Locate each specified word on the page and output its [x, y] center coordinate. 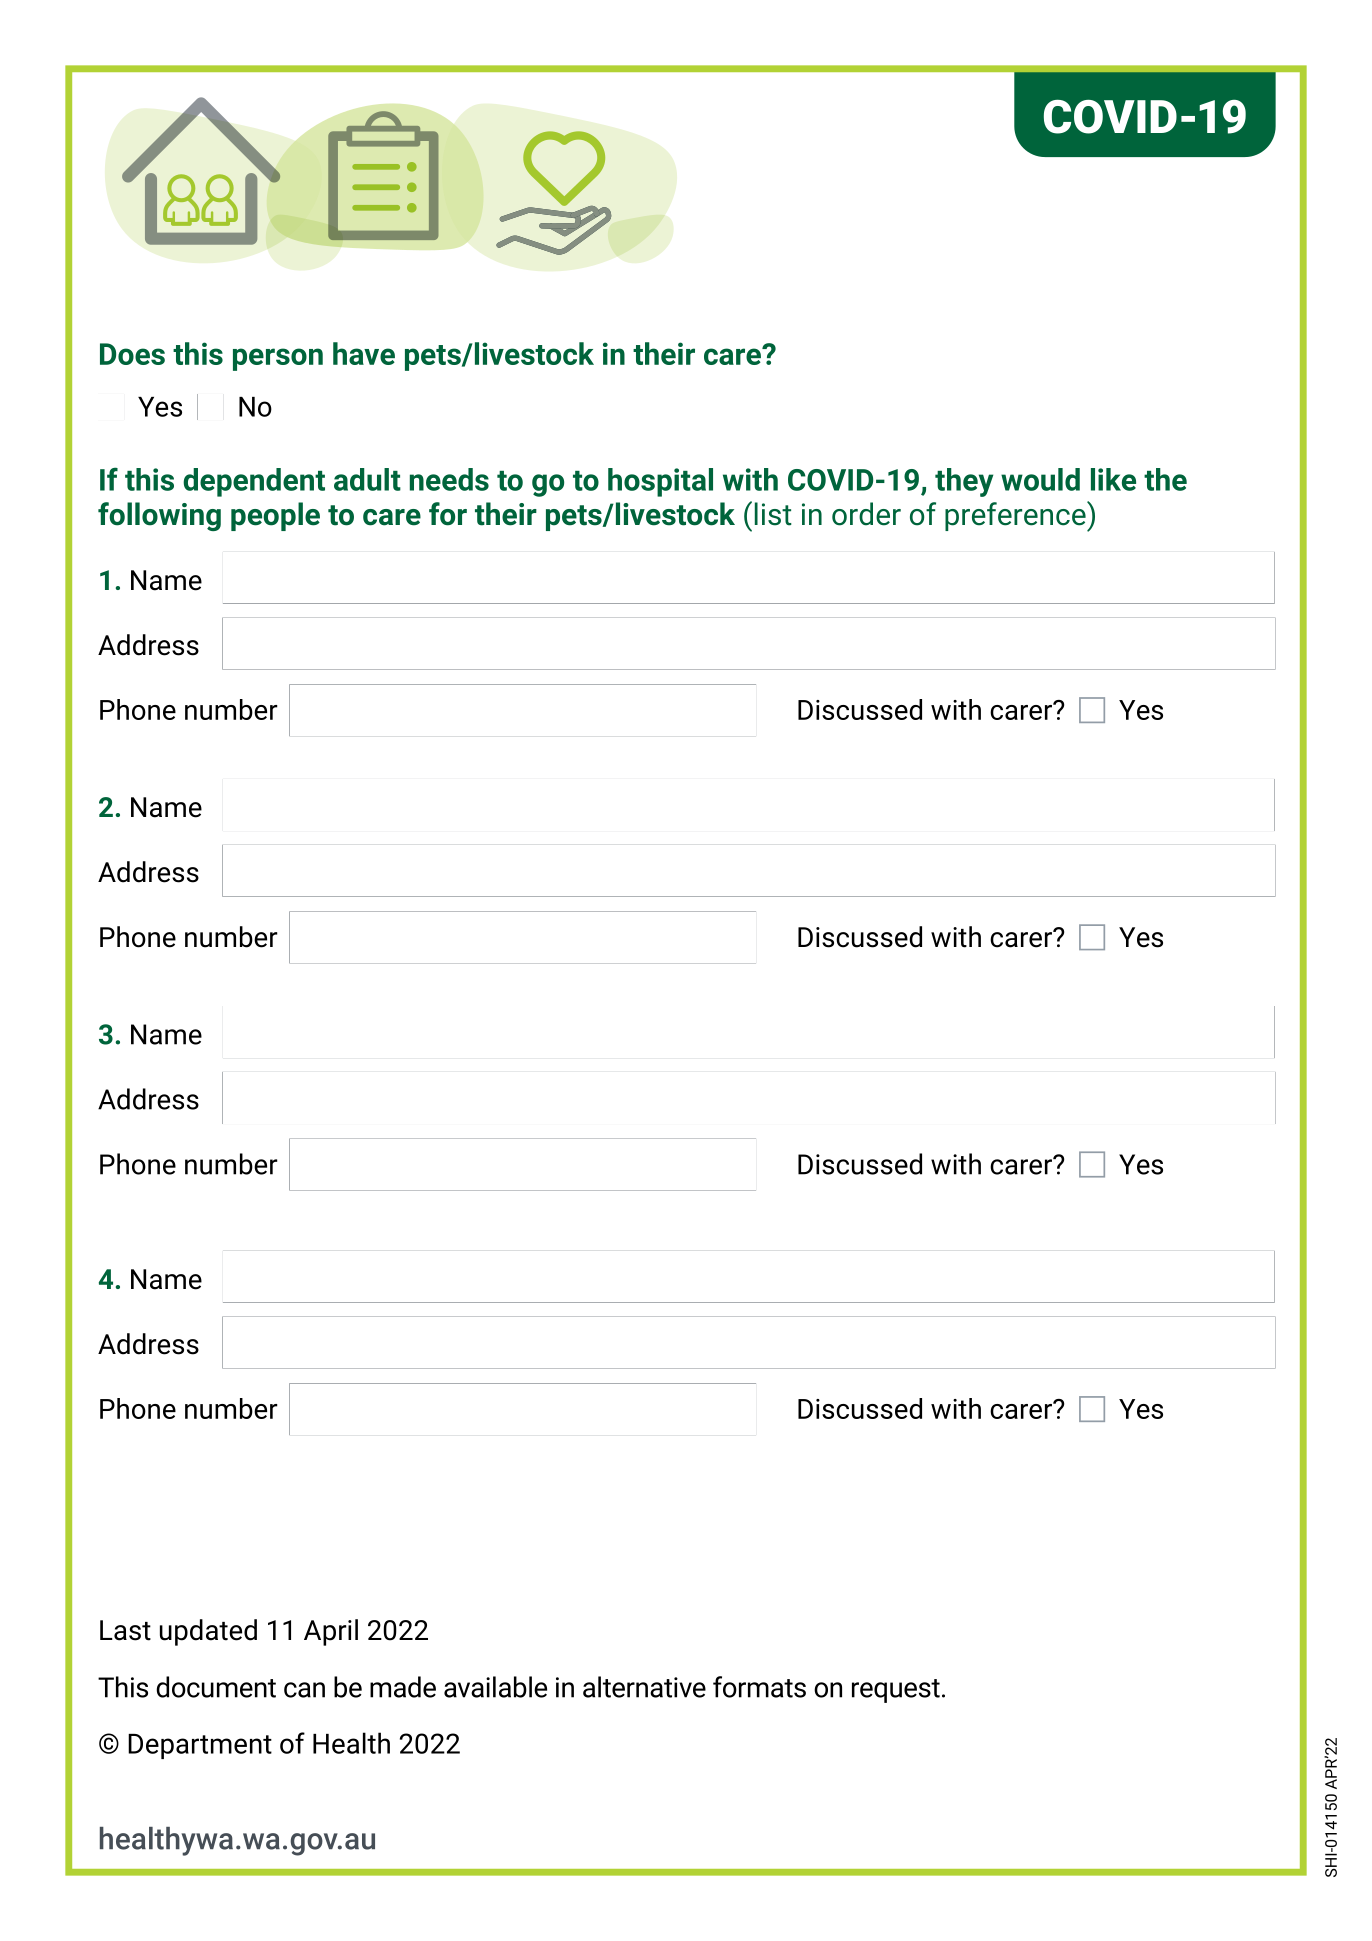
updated [208, 1632]
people [275, 516]
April [331, 1632]
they [964, 482]
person [278, 359]
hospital [660, 482]
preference [1016, 516]
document [216, 1687]
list [773, 514]
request [896, 1691]
